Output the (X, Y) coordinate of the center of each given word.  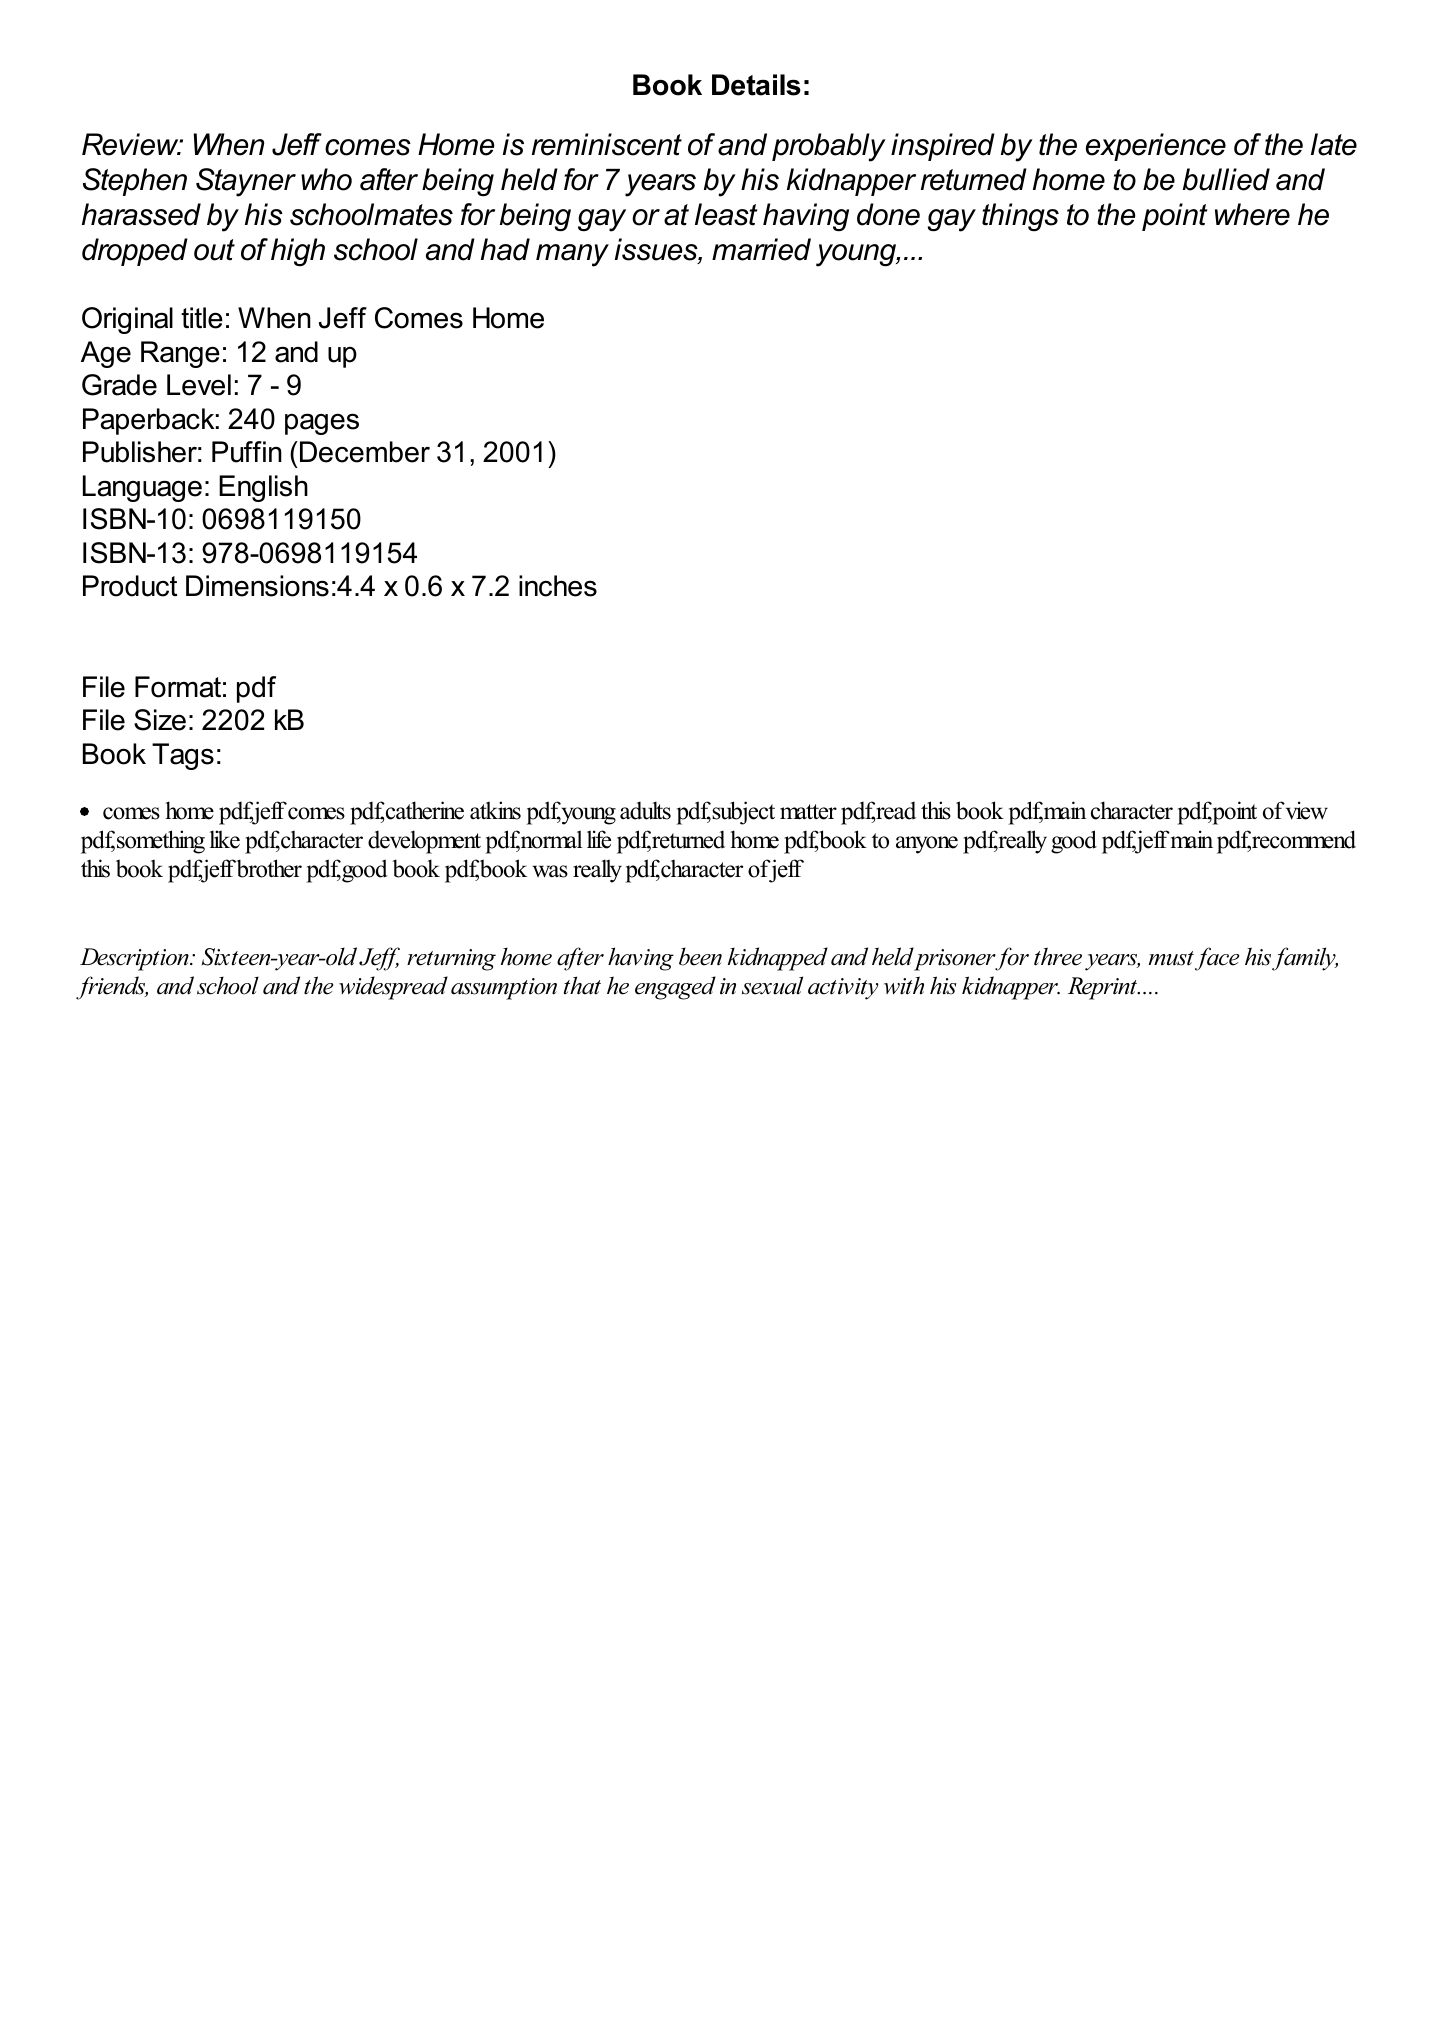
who (326, 179)
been (700, 956)
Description (135, 959)
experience (1156, 147)
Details (756, 85)
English (263, 488)
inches (558, 586)
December (365, 452)
